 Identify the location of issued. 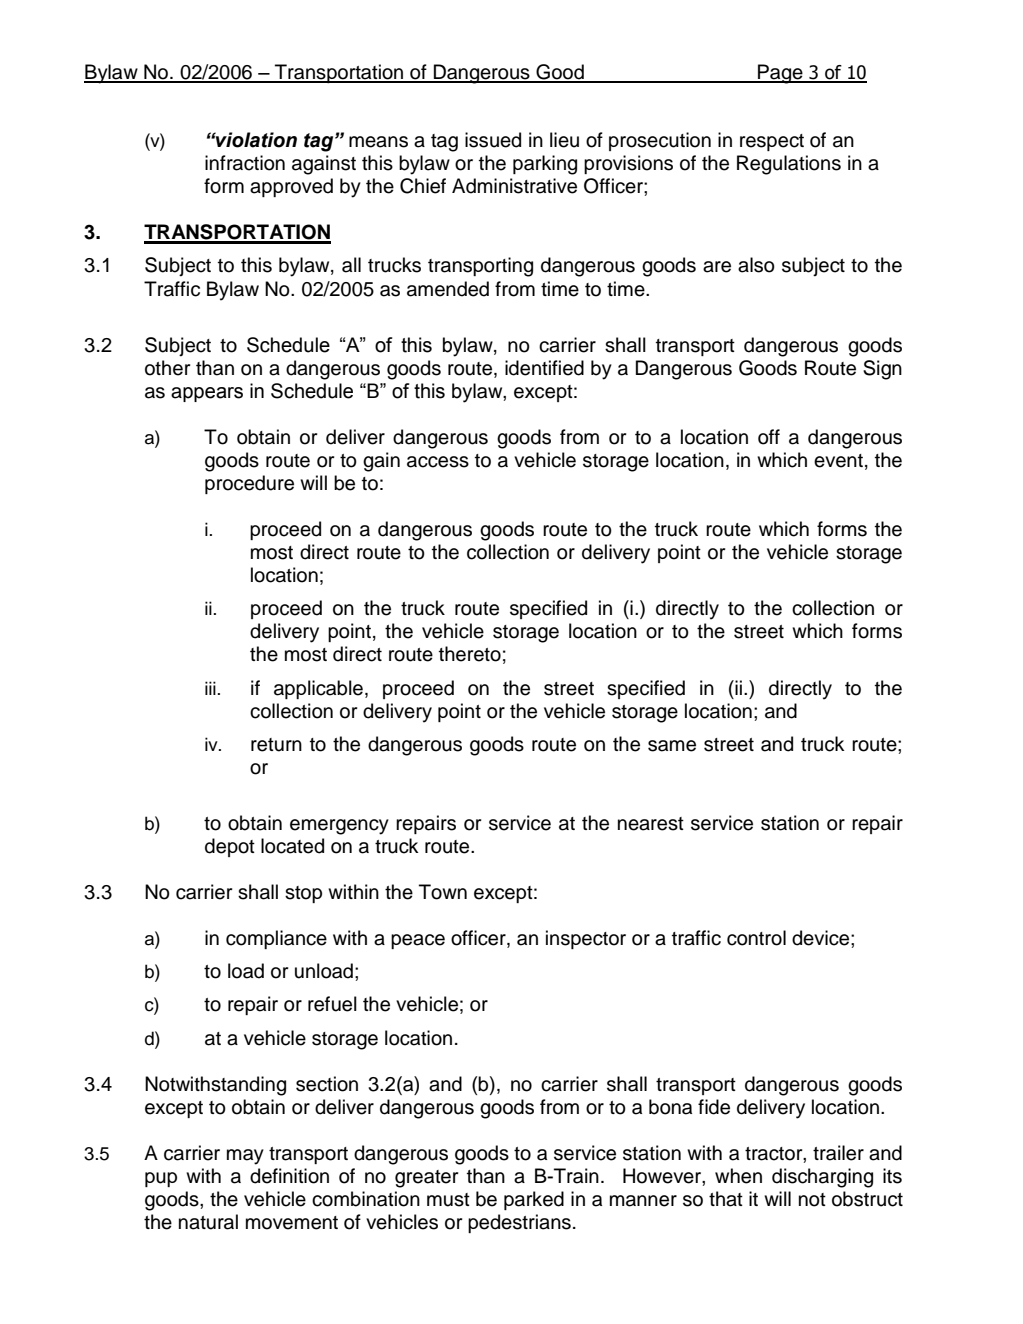
(493, 140).
